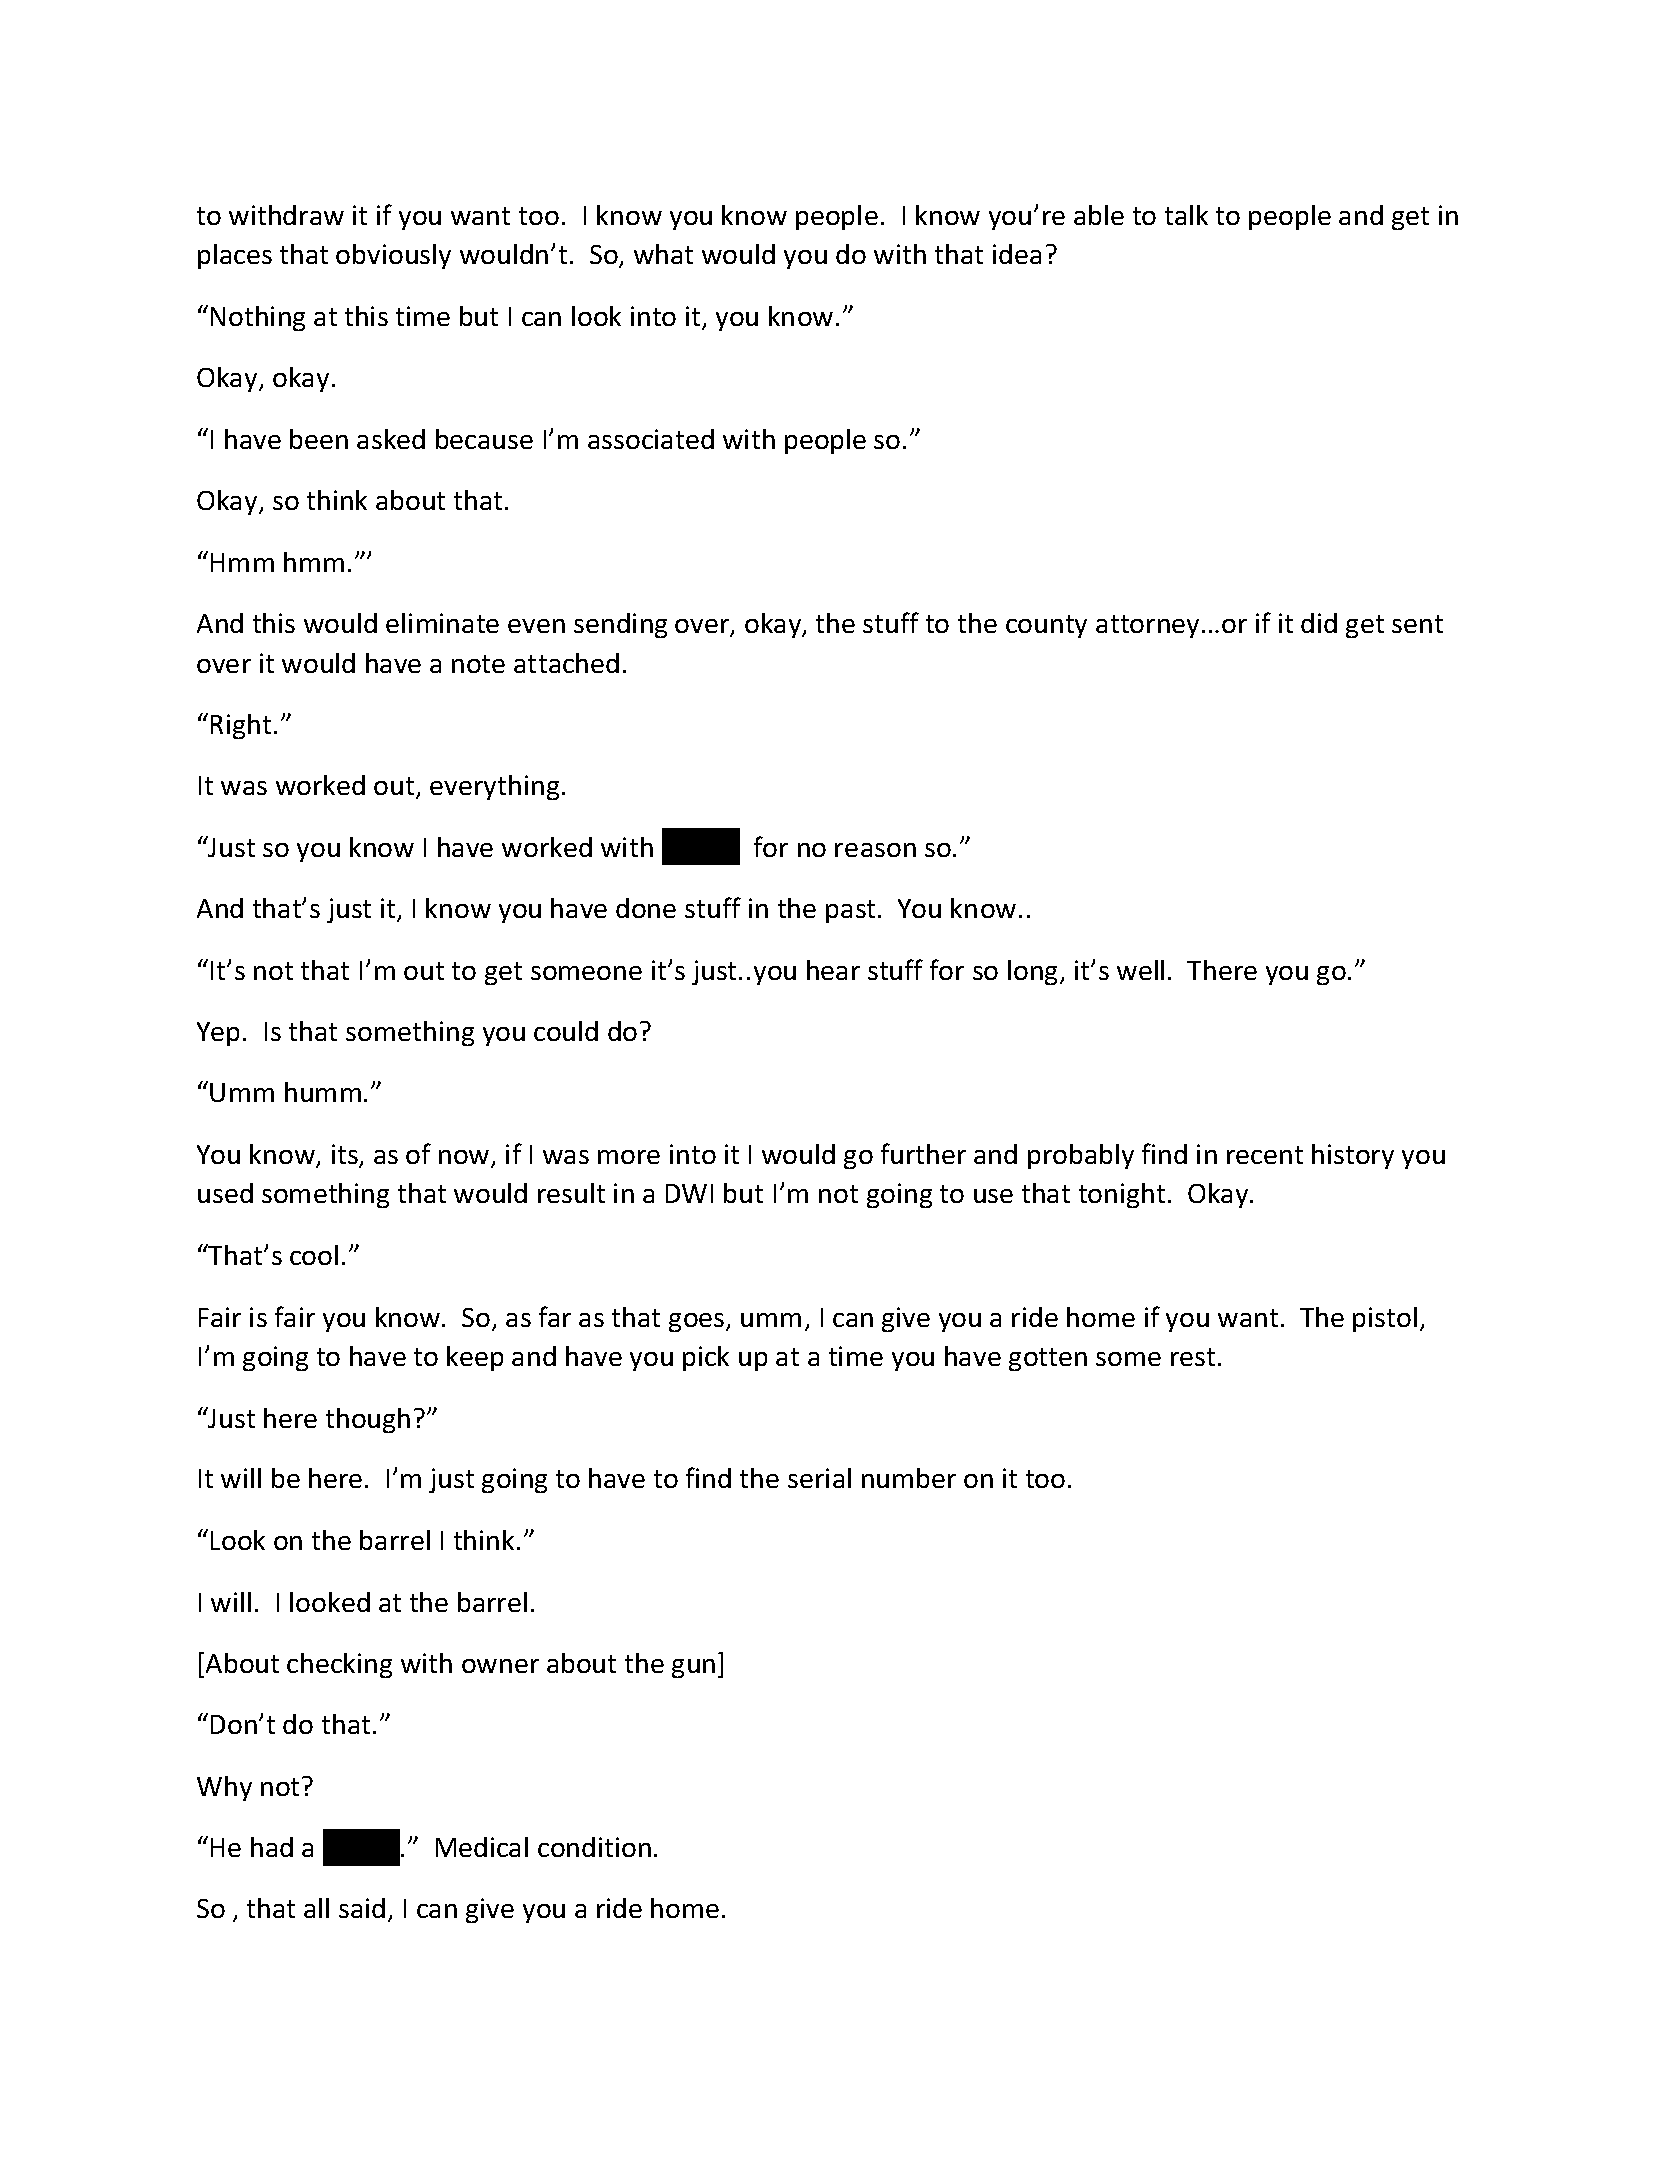 This page has width=1670, height=2162. I want to click on what, so click(663, 254).
